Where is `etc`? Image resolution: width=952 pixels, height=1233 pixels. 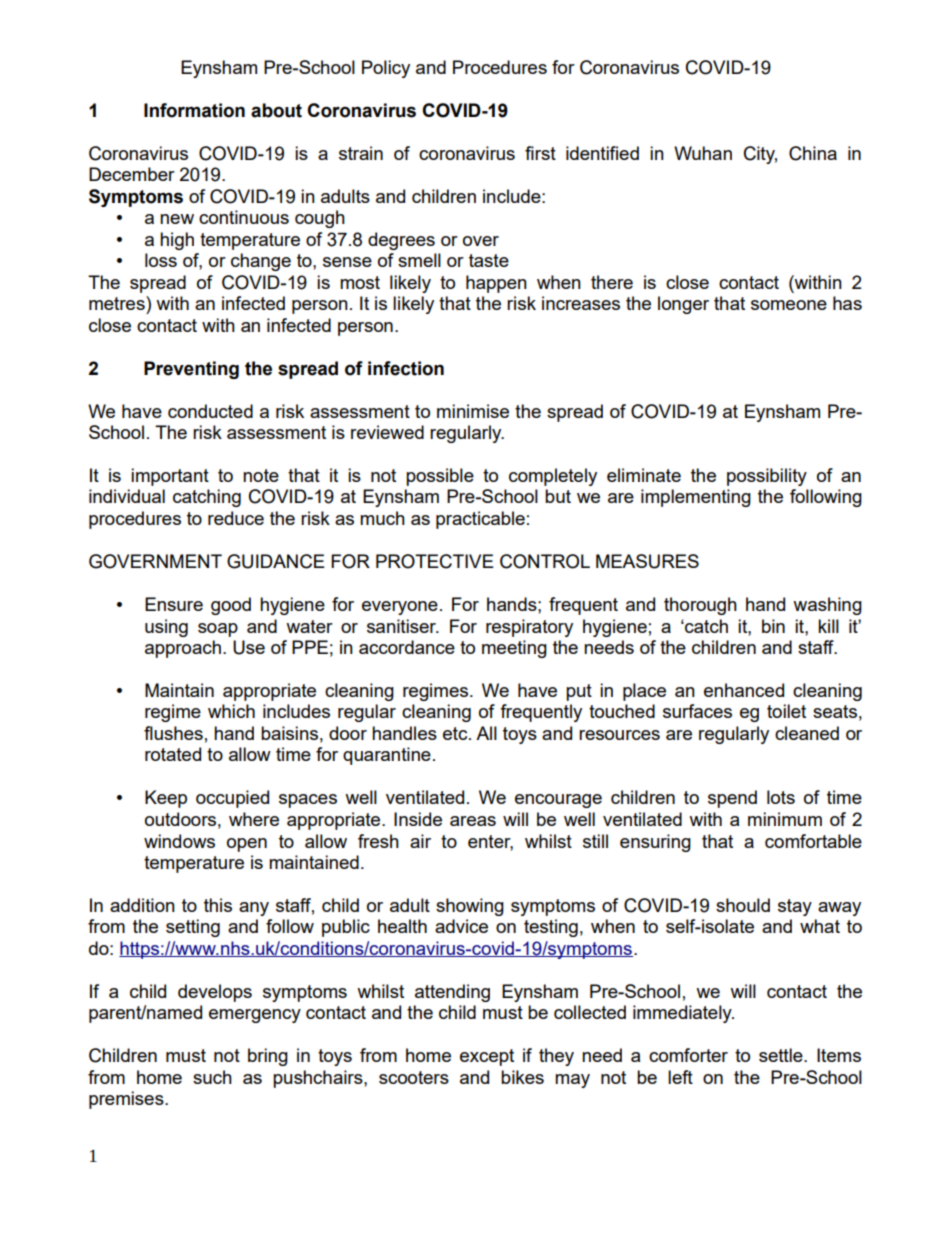 etc is located at coordinates (456, 733).
